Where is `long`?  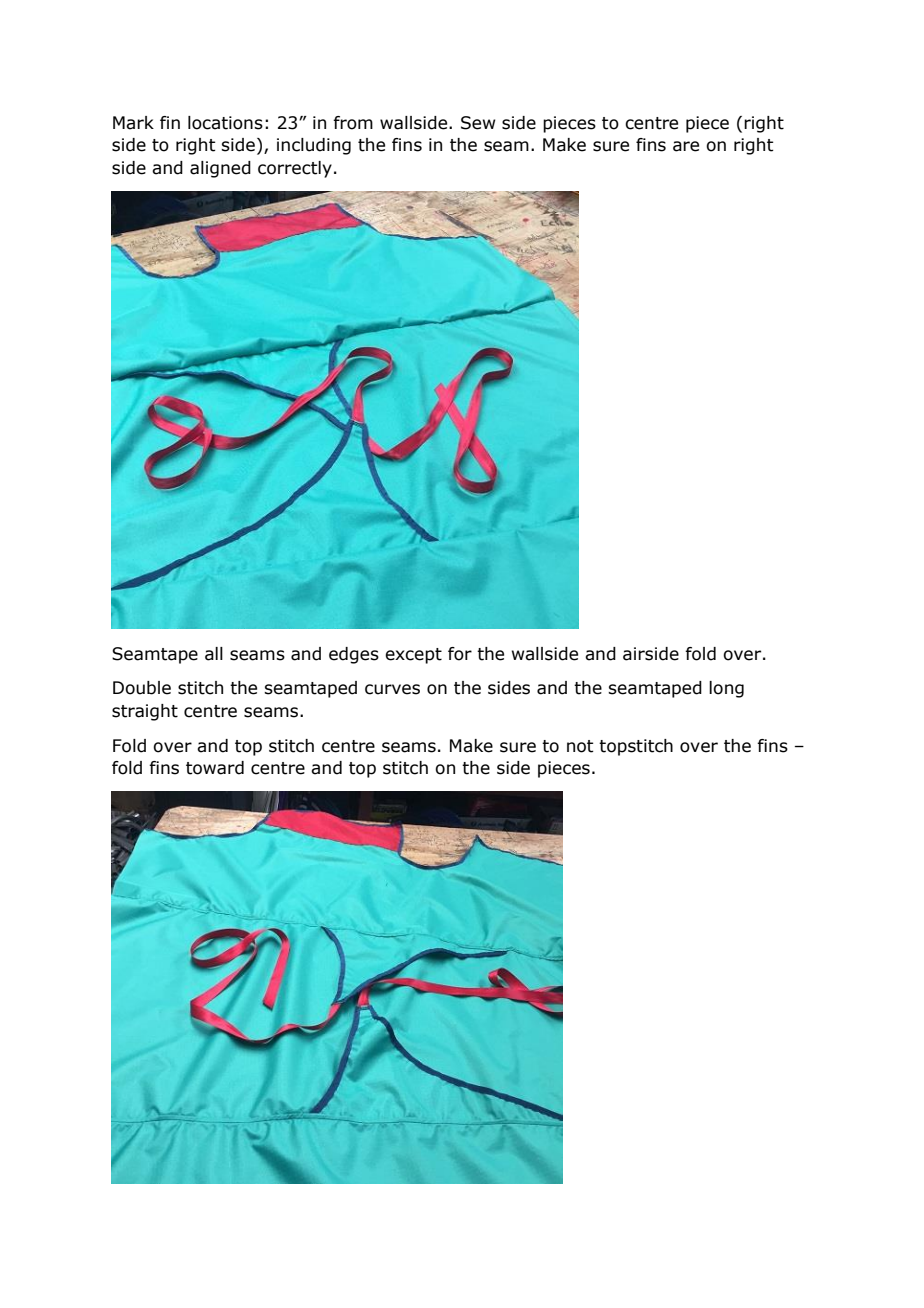
long is located at coordinates (726, 689).
